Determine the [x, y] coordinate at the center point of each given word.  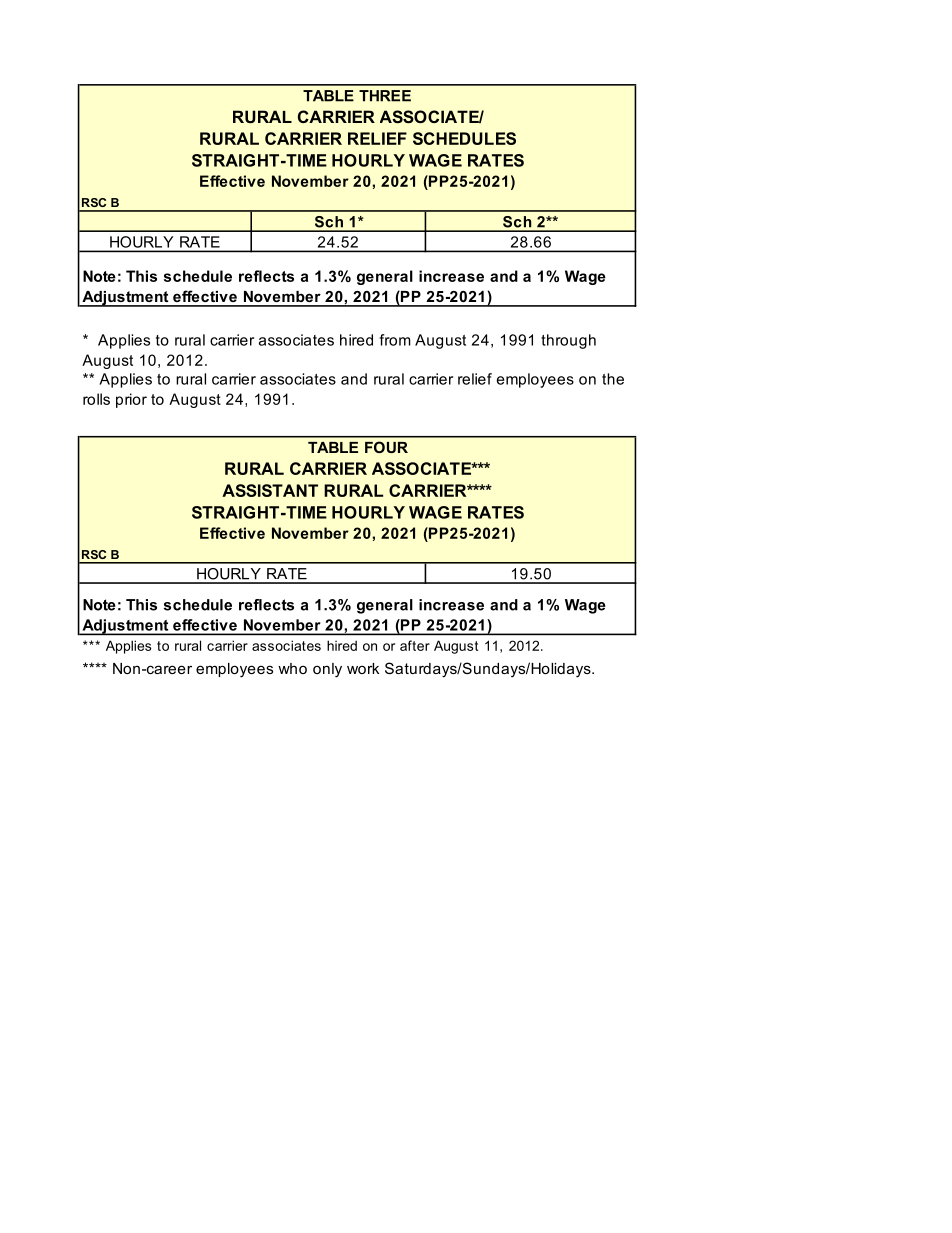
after [415, 645]
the [613, 379]
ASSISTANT [270, 490]
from [395, 340]
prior [131, 400]
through [568, 341]
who [292, 668]
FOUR [386, 447]
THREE [385, 96]
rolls [96, 399]
